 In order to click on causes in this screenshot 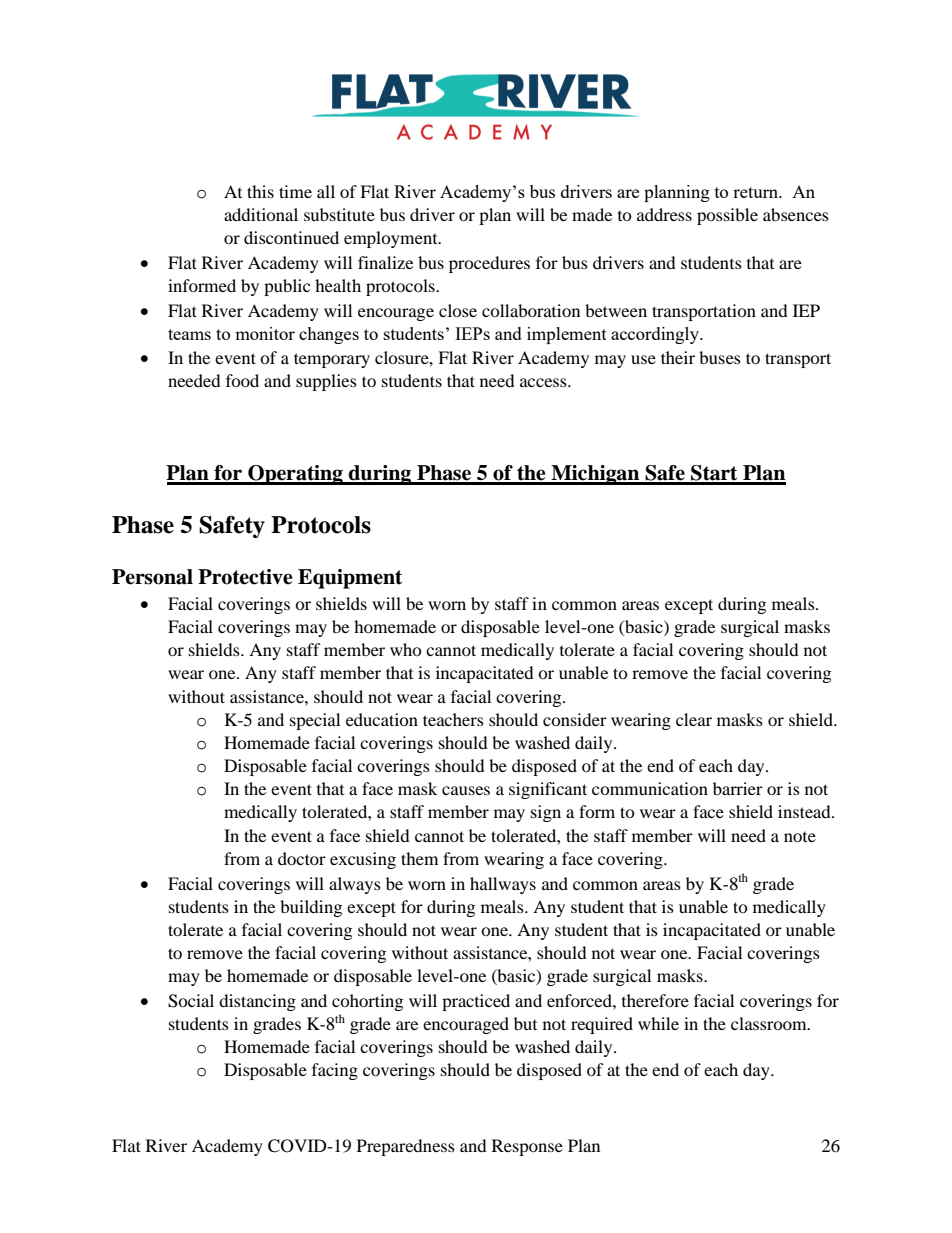, I will do `click(466, 790)`.
